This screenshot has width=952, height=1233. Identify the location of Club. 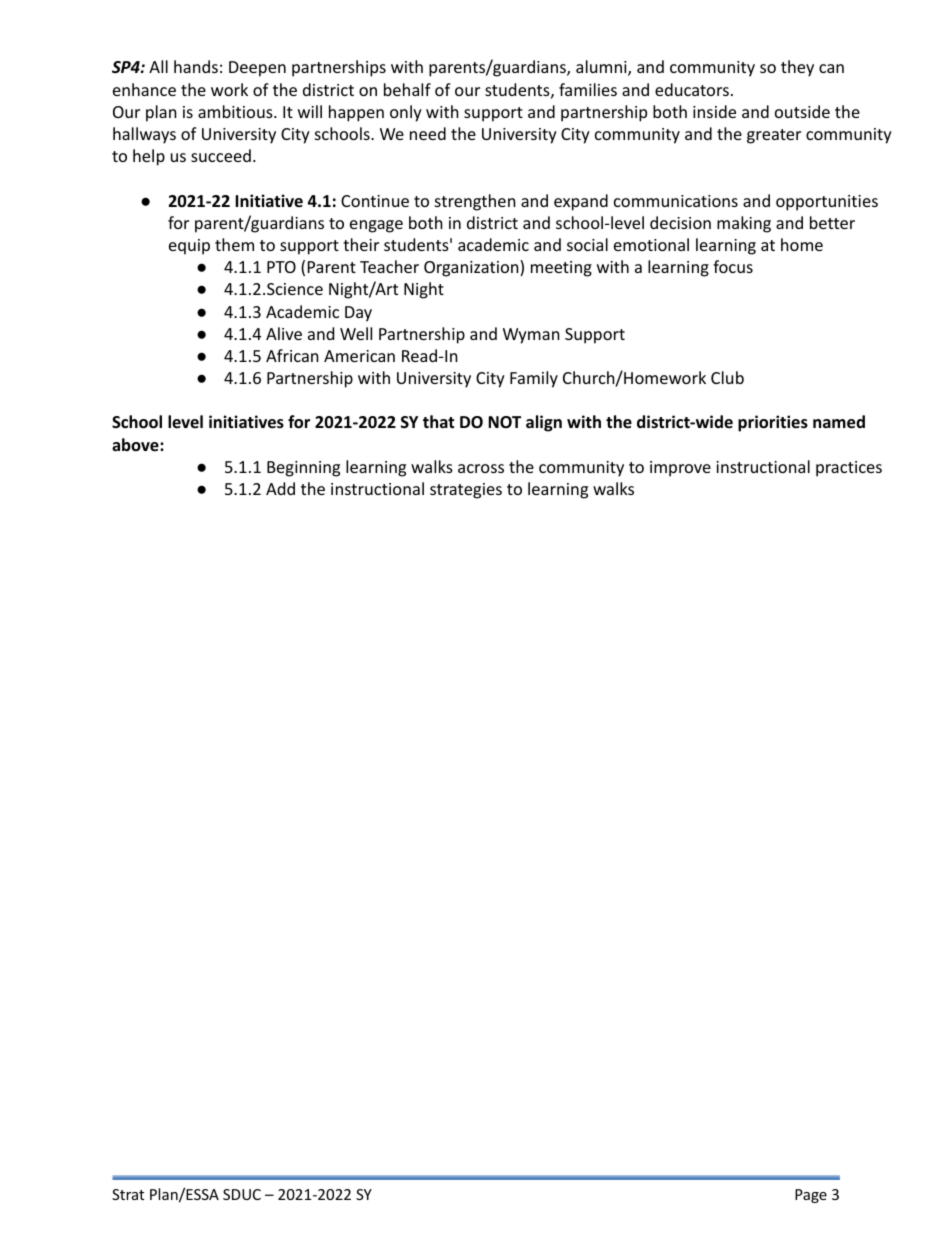
(727, 377).
